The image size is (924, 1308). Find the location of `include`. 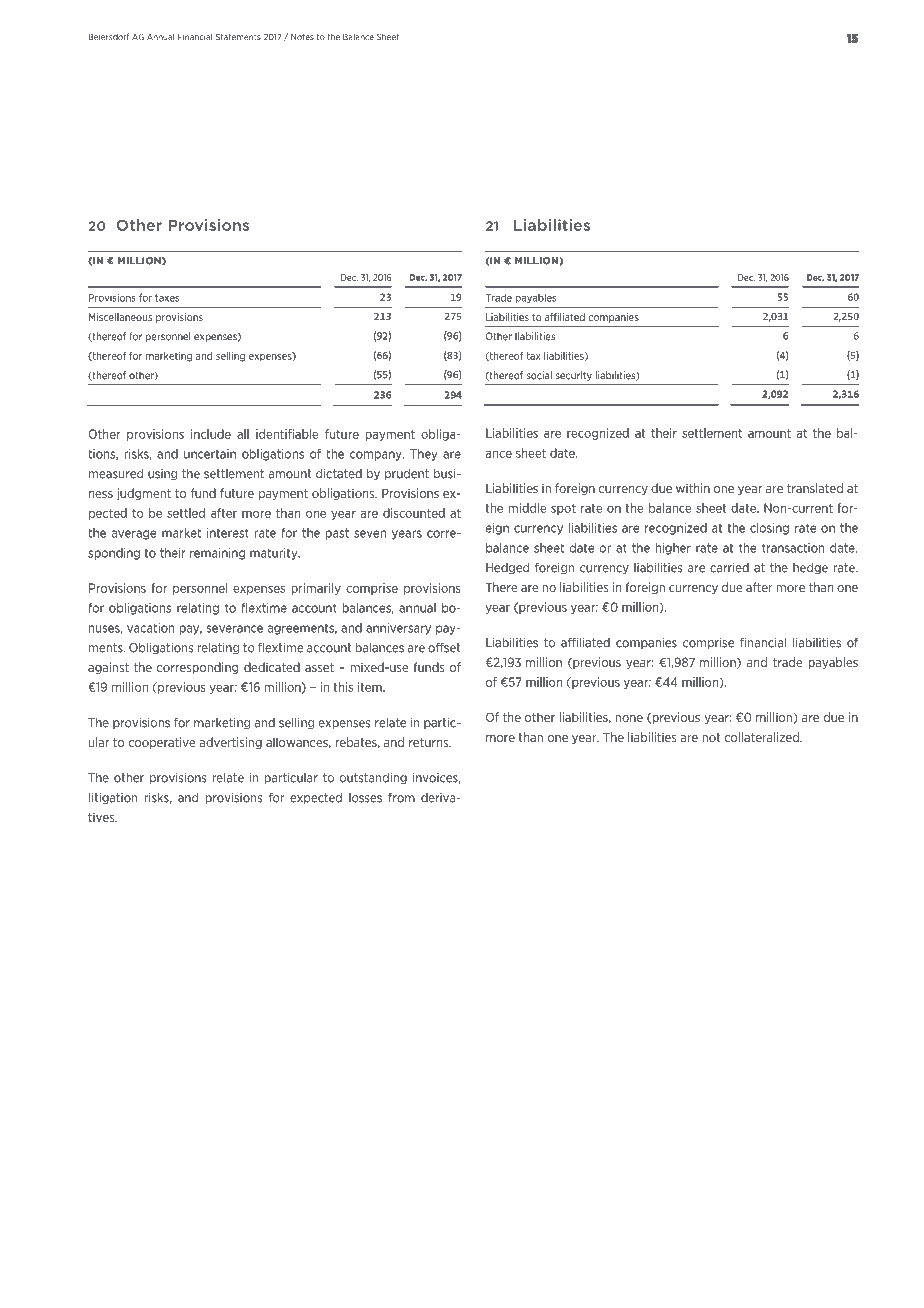

include is located at coordinates (211, 434).
